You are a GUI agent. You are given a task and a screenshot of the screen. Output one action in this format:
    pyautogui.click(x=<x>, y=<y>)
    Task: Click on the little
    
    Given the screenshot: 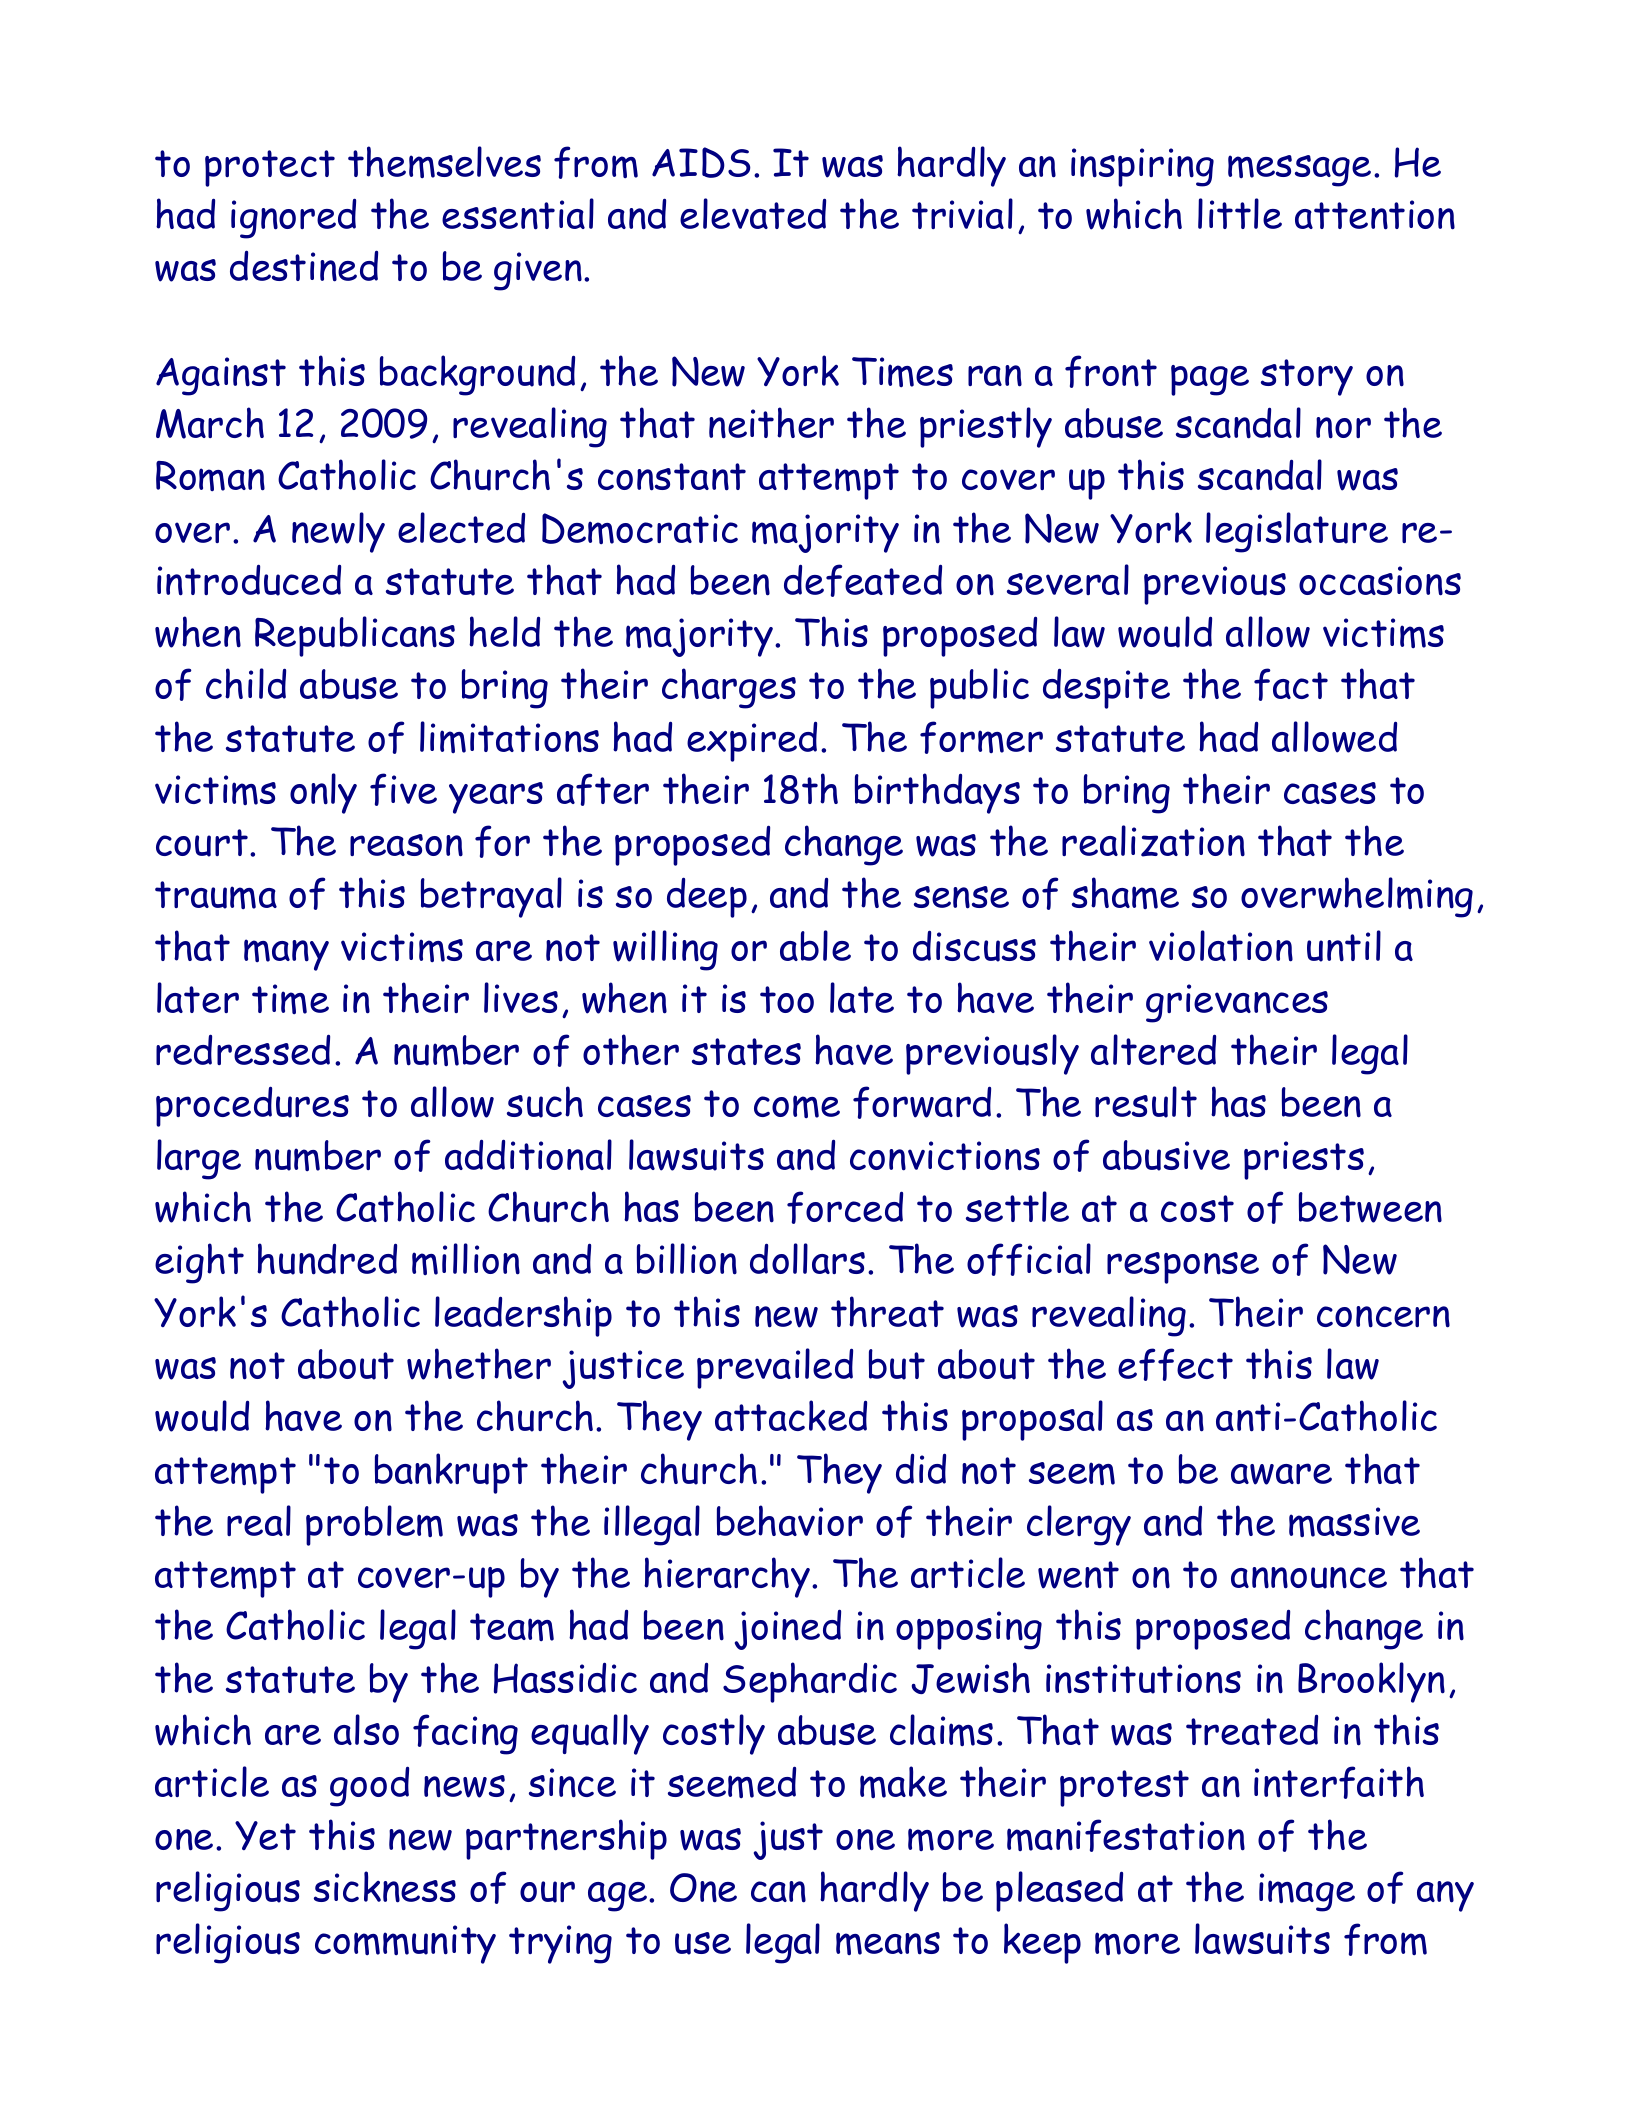 What is the action you would take?
    pyautogui.click(x=1240, y=213)
